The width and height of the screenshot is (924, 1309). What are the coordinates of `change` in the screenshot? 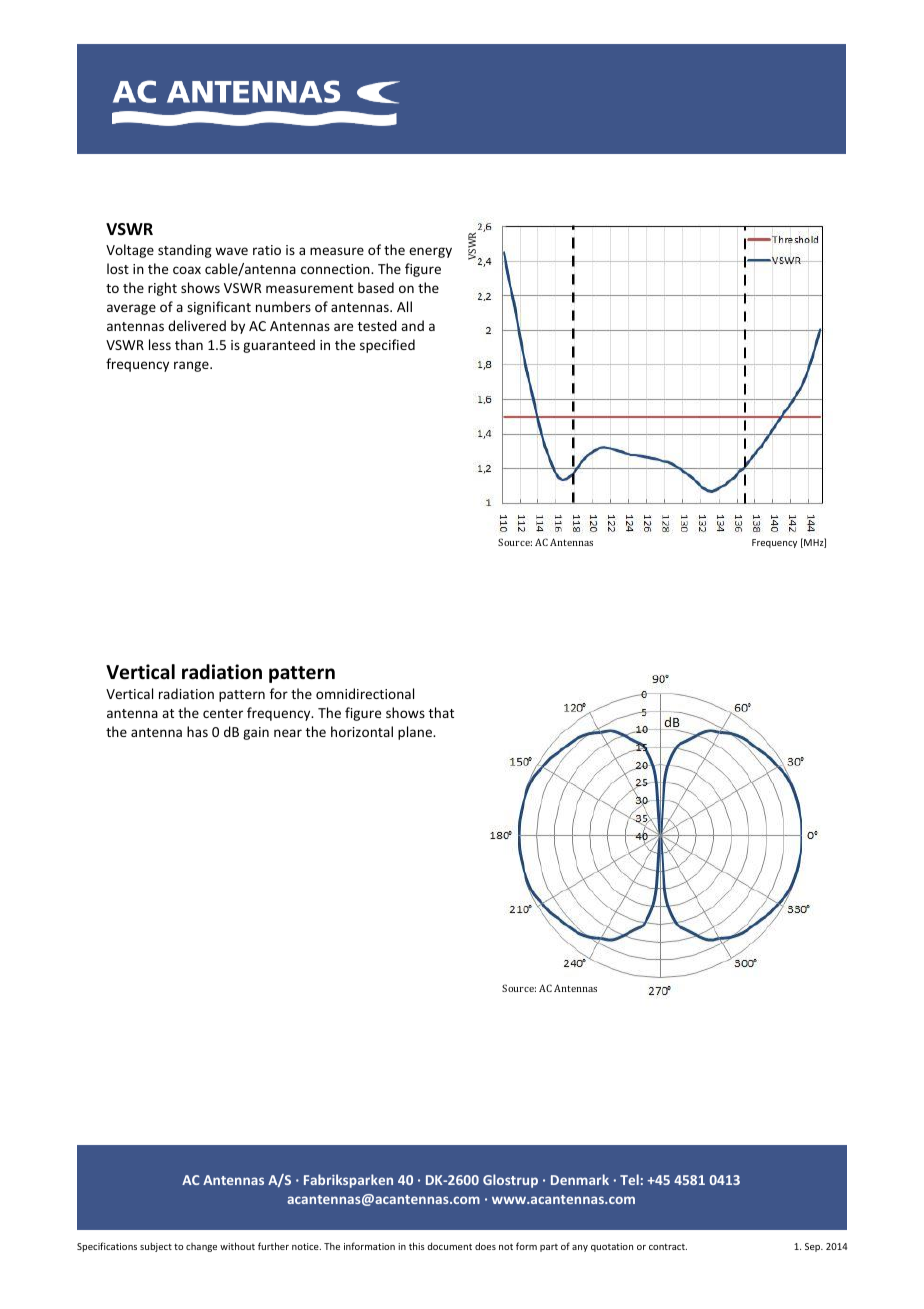 It's located at (201, 1247).
